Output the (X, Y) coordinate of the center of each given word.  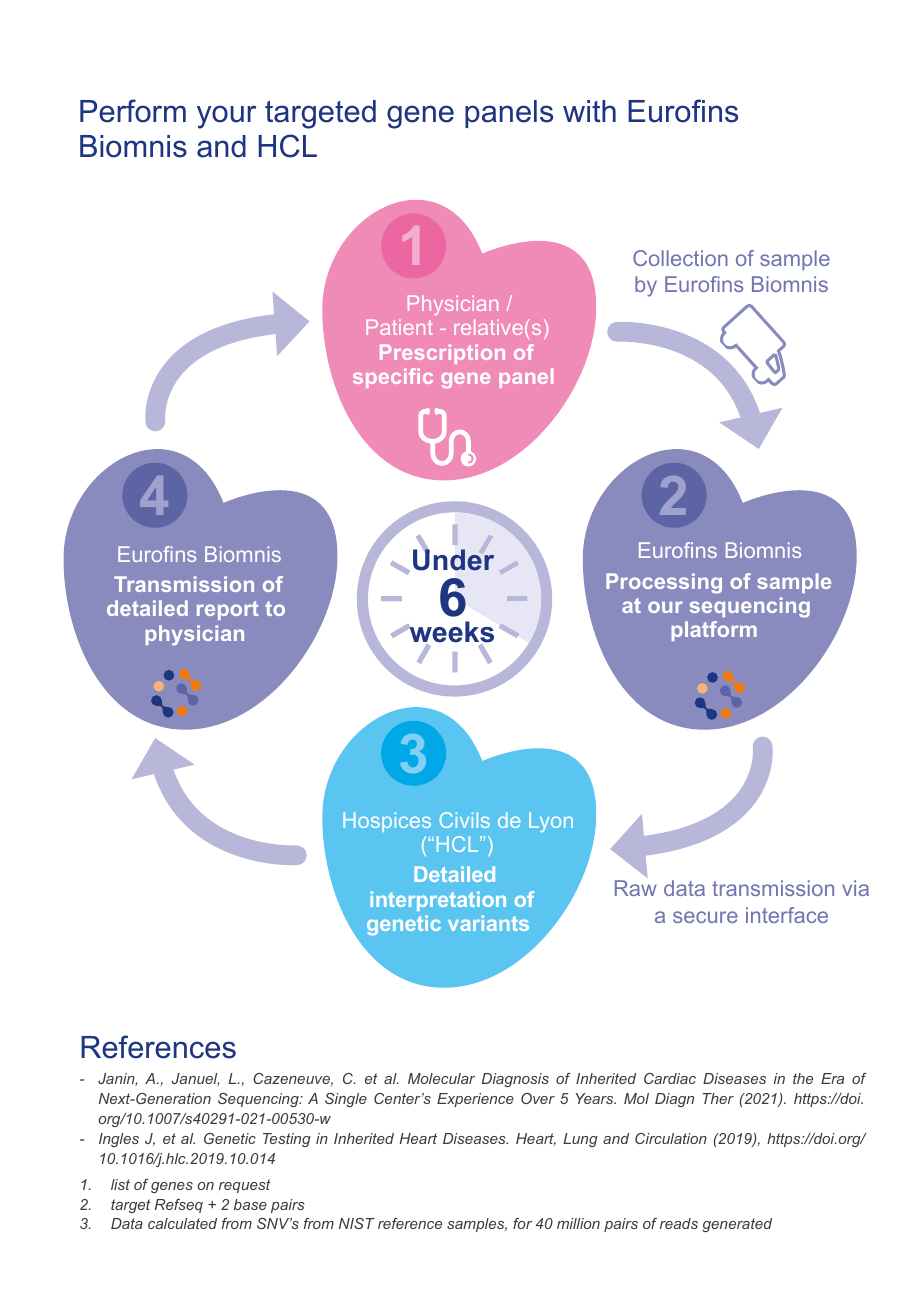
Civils (465, 820)
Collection (680, 258)
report (227, 610)
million (578, 1223)
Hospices (387, 822)
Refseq (179, 1206)
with (589, 111)
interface (787, 915)
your (226, 117)
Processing (664, 583)
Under (453, 560)
